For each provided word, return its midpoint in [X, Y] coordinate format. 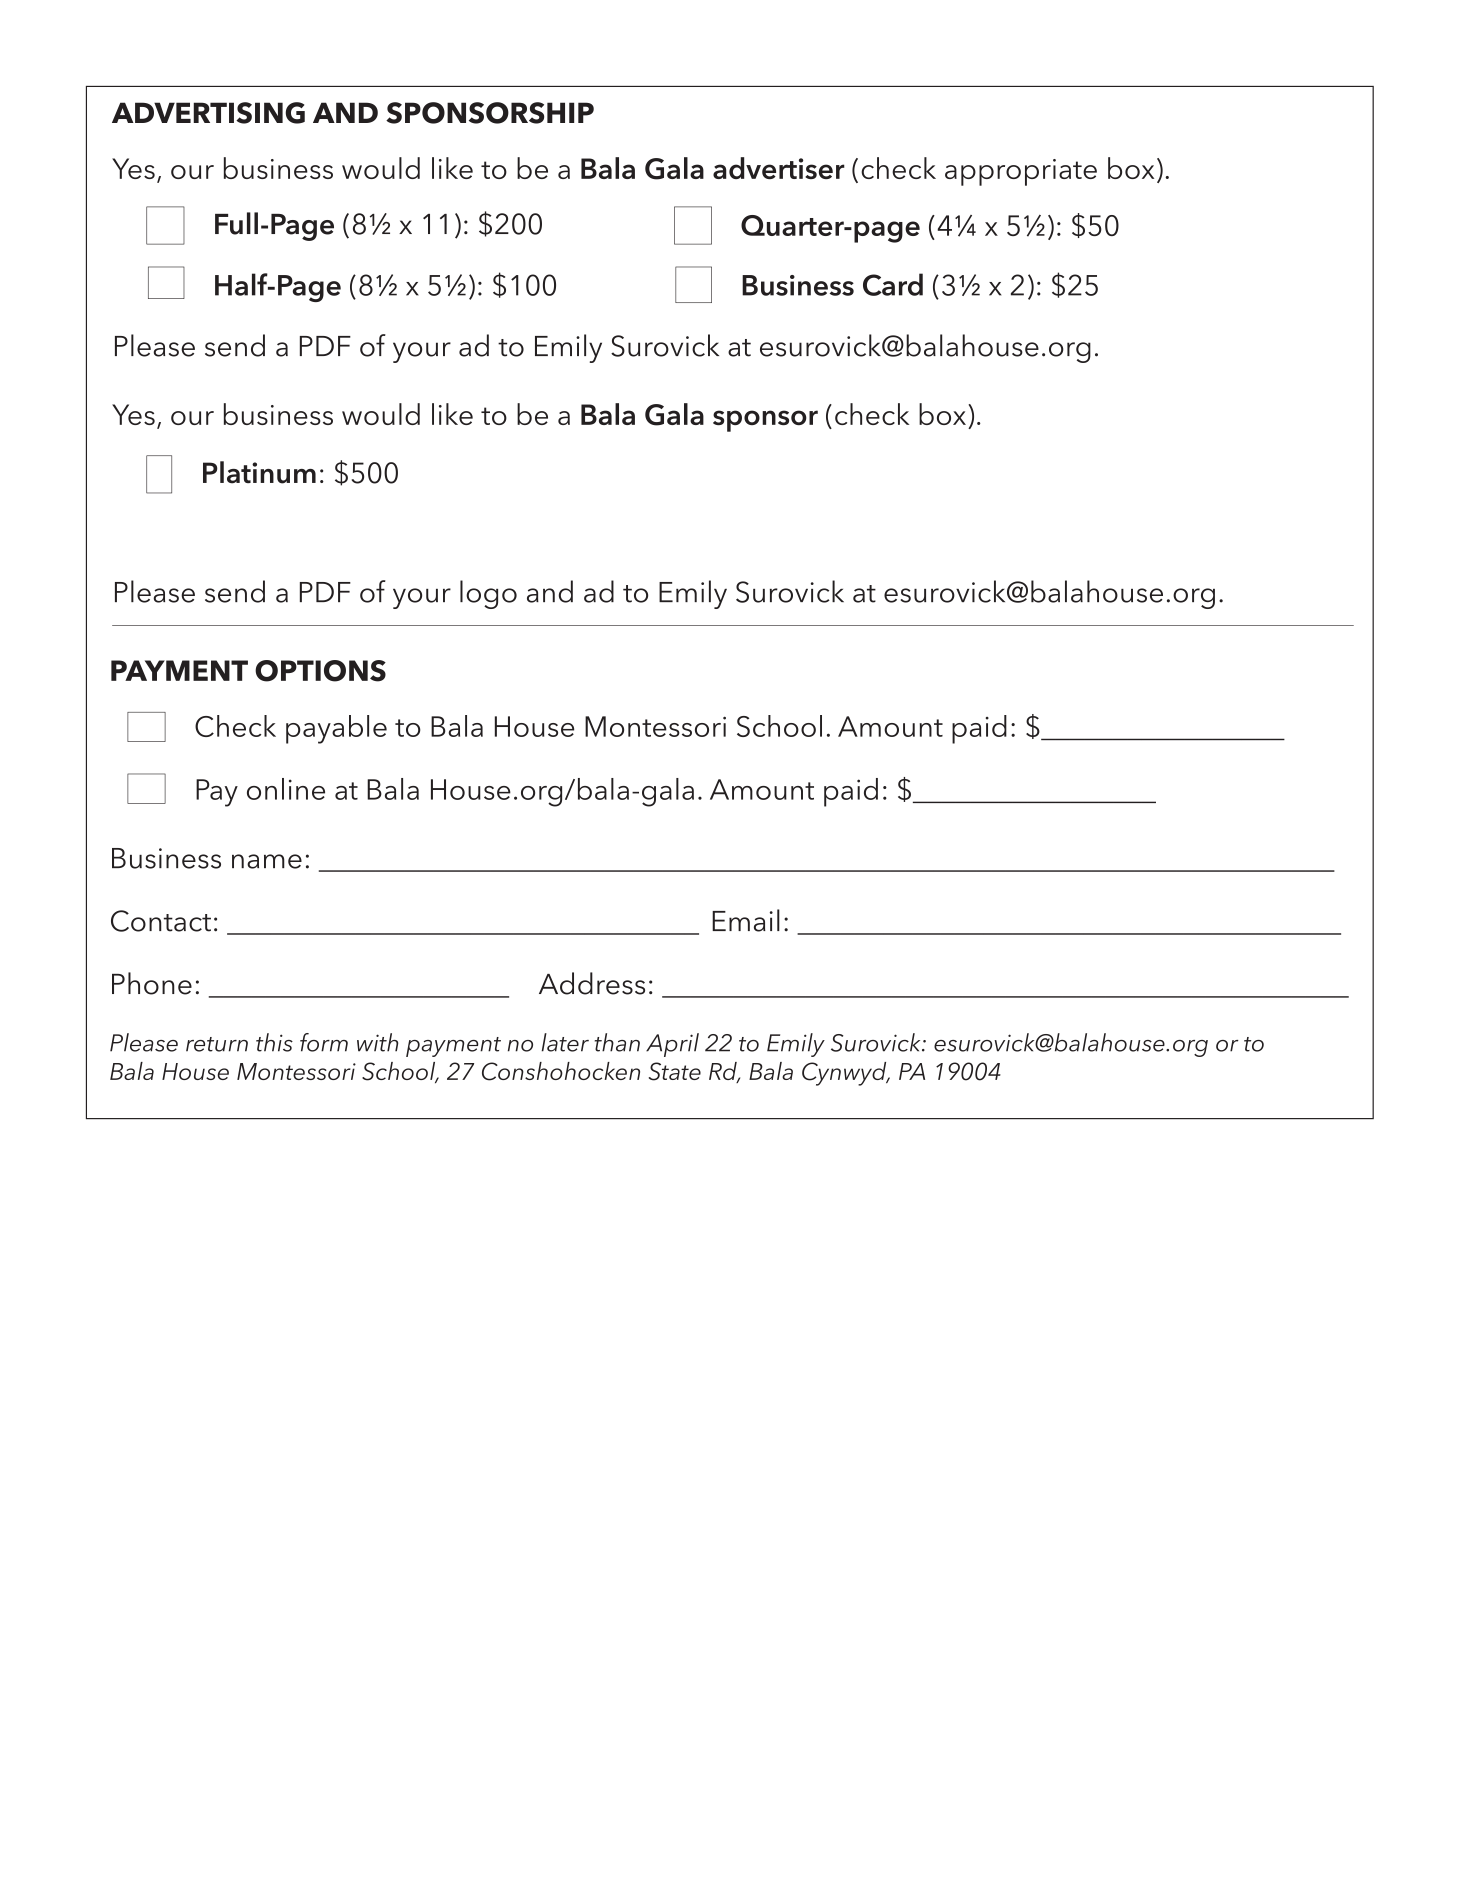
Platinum [259, 472]
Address [592, 983]
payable [336, 729]
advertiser [779, 168]
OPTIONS [320, 671]
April [672, 1045]
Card [893, 284]
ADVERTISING [208, 113]
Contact [161, 921]
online [286, 789]
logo [488, 594]
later [565, 1042]
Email [746, 920]
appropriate [1021, 172]
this [274, 1042]
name [267, 861]
